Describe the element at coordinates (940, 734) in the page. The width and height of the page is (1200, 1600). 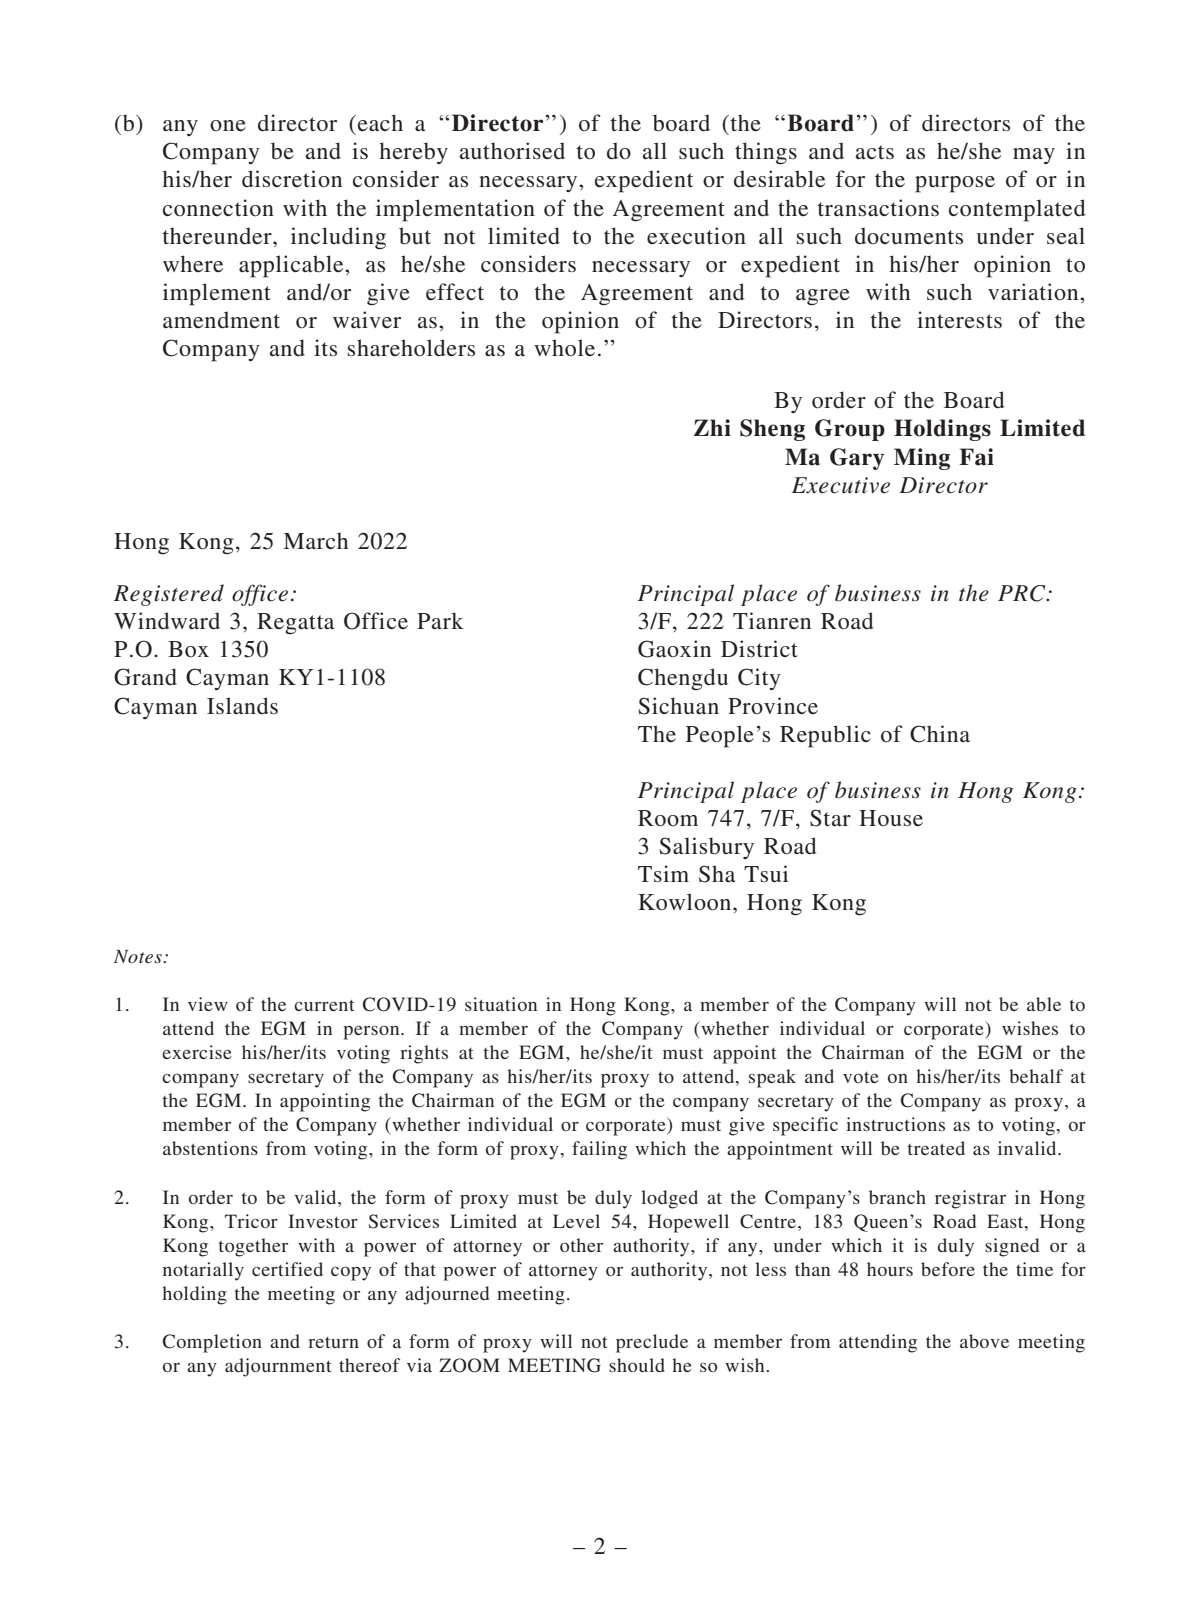
I see `China` at that location.
